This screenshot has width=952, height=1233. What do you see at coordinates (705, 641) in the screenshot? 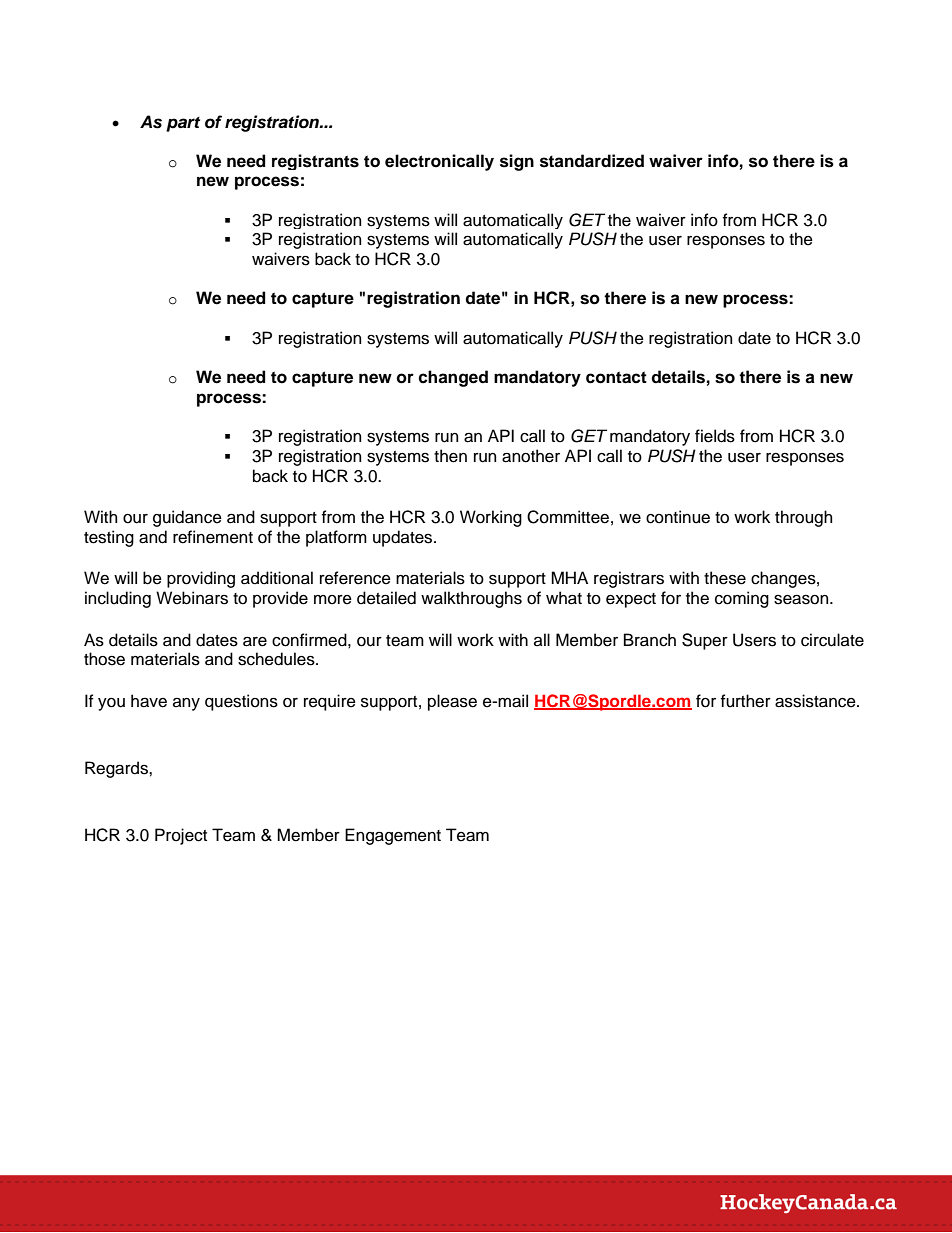
I see `Super` at bounding box center [705, 641].
